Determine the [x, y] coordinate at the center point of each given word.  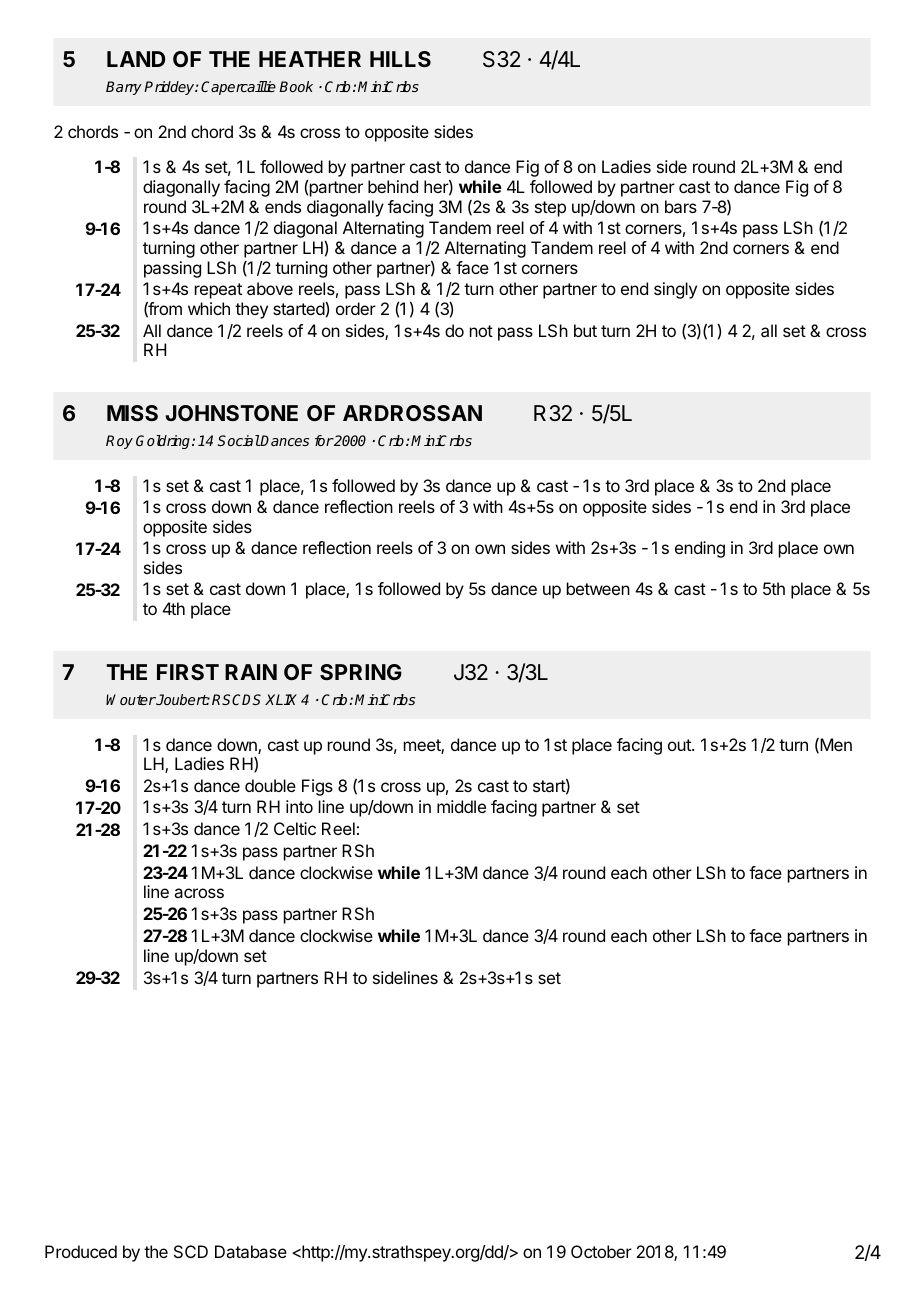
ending [700, 549]
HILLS [400, 59]
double [270, 785]
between [598, 588]
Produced [81, 1251]
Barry [124, 88]
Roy [119, 442]
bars [681, 206]
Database [251, 1251]
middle [461, 806]
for [324, 440]
